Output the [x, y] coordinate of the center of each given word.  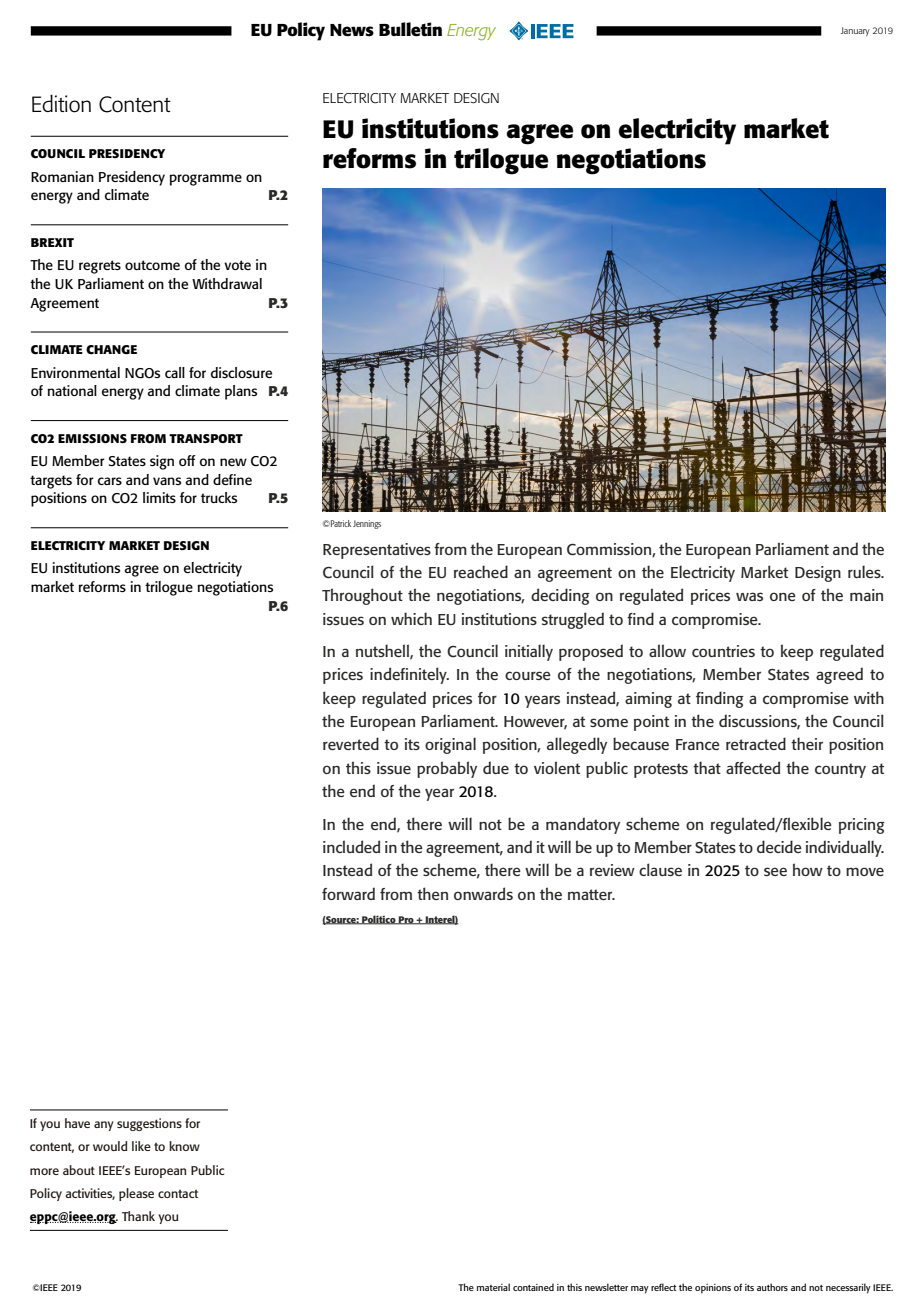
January [855, 31]
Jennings [367, 524]
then [432, 893]
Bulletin [410, 29]
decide [779, 846]
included [351, 846]
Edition [61, 104]
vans [167, 481]
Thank [138, 1216]
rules [865, 571]
